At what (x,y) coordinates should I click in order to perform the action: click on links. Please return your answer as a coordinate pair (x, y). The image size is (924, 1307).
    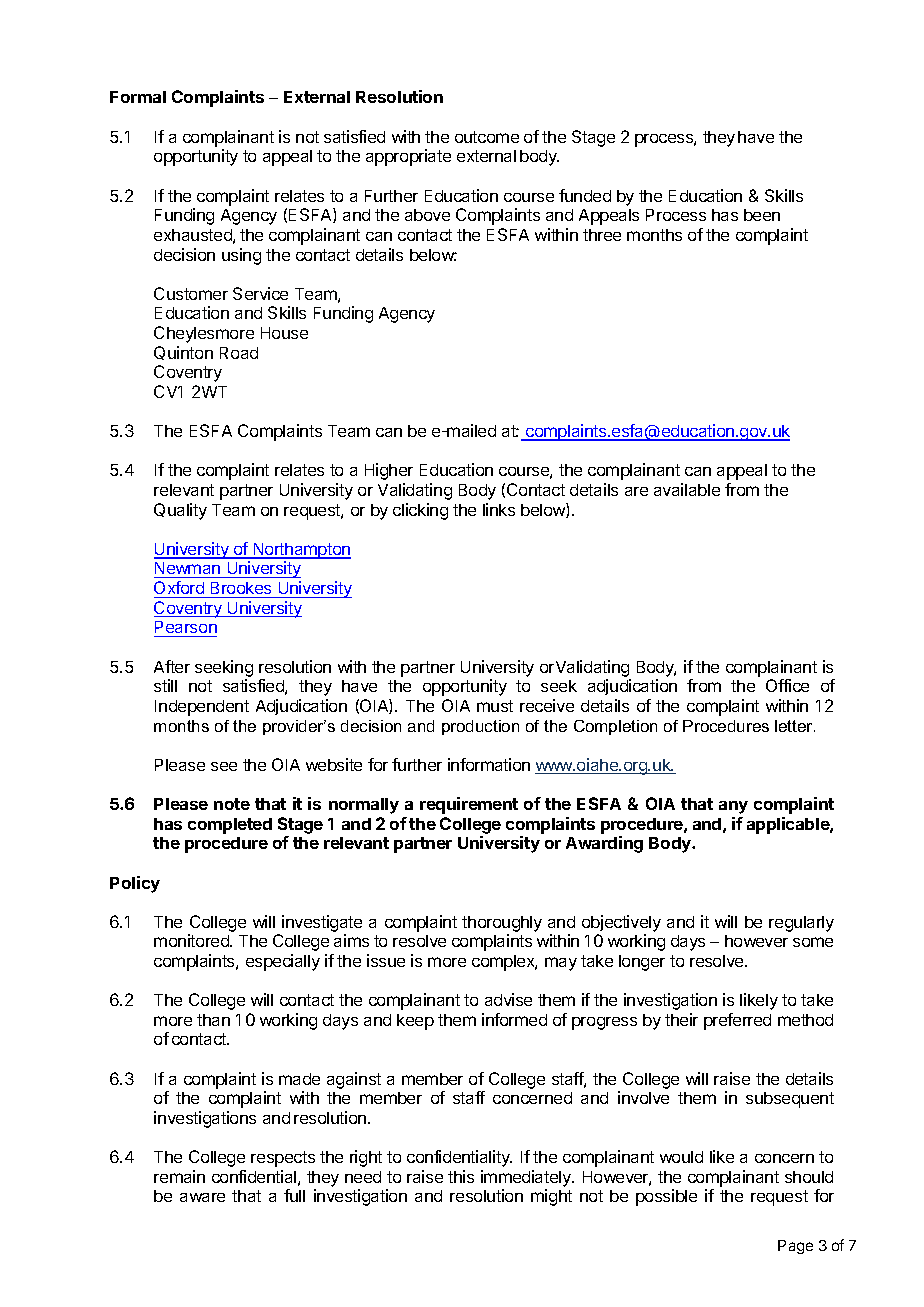
    Looking at the image, I should click on (499, 509).
